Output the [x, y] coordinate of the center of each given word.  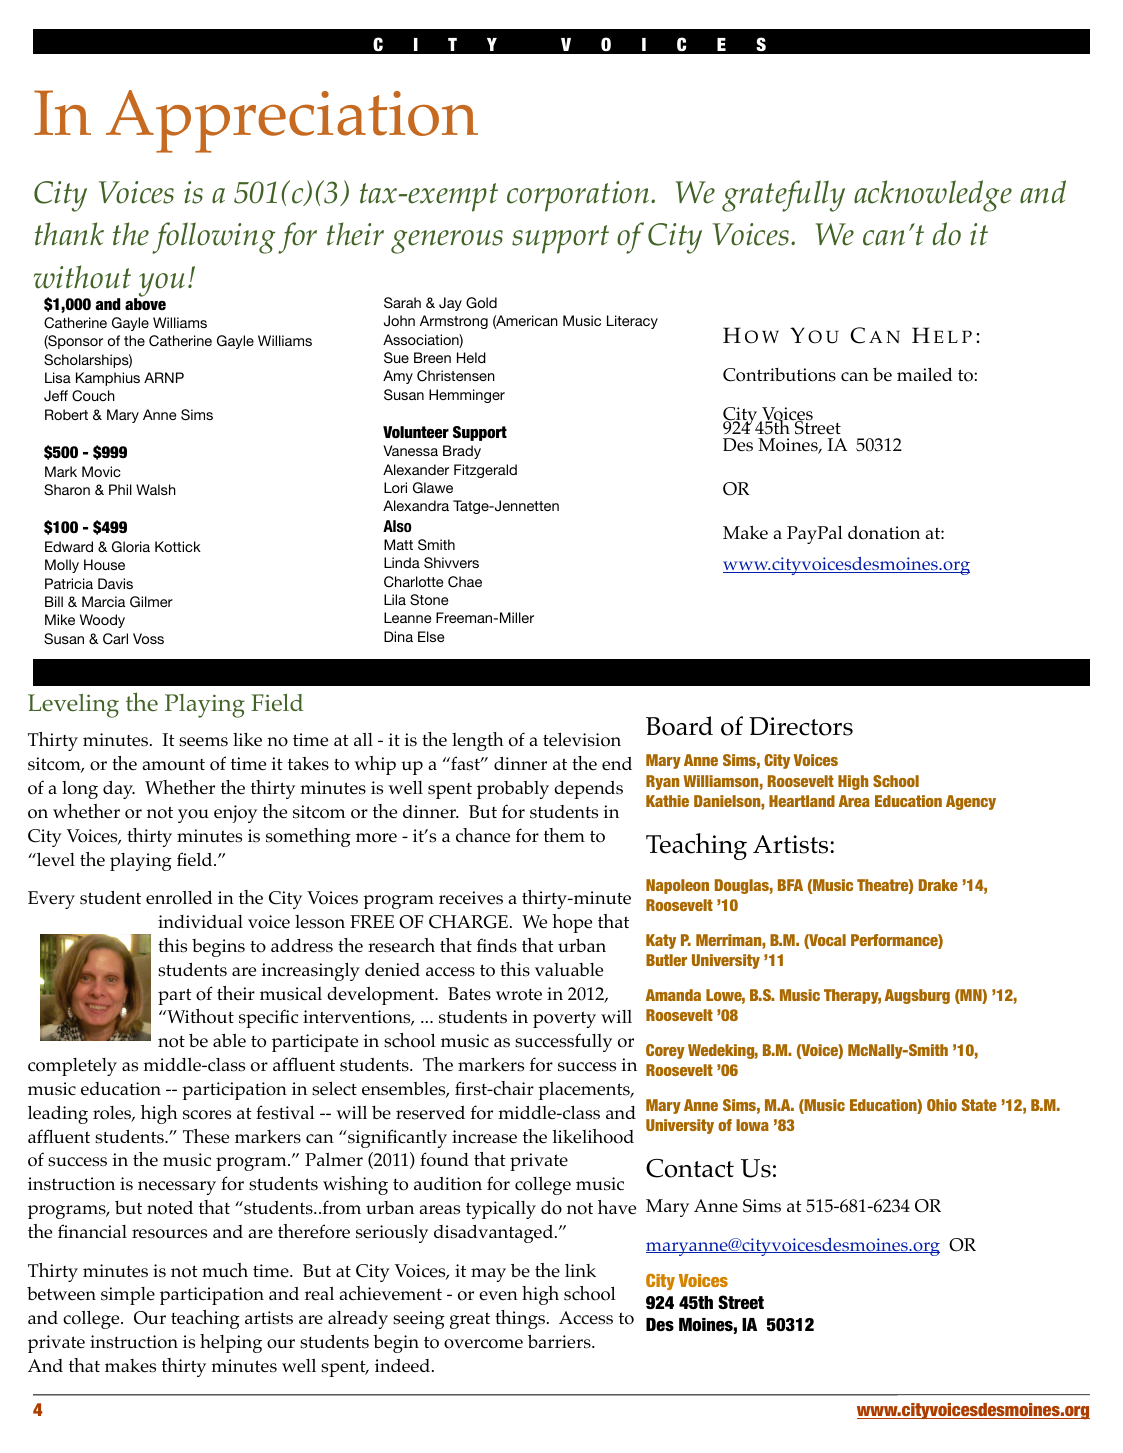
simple [128, 1296]
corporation [579, 196]
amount [174, 765]
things [521, 1319]
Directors [801, 726]
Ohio [942, 1105]
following [213, 238]
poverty [564, 1019]
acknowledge [933, 196]
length [478, 741]
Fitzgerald [485, 471]
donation [884, 533]
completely [72, 1067]
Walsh [156, 489]
